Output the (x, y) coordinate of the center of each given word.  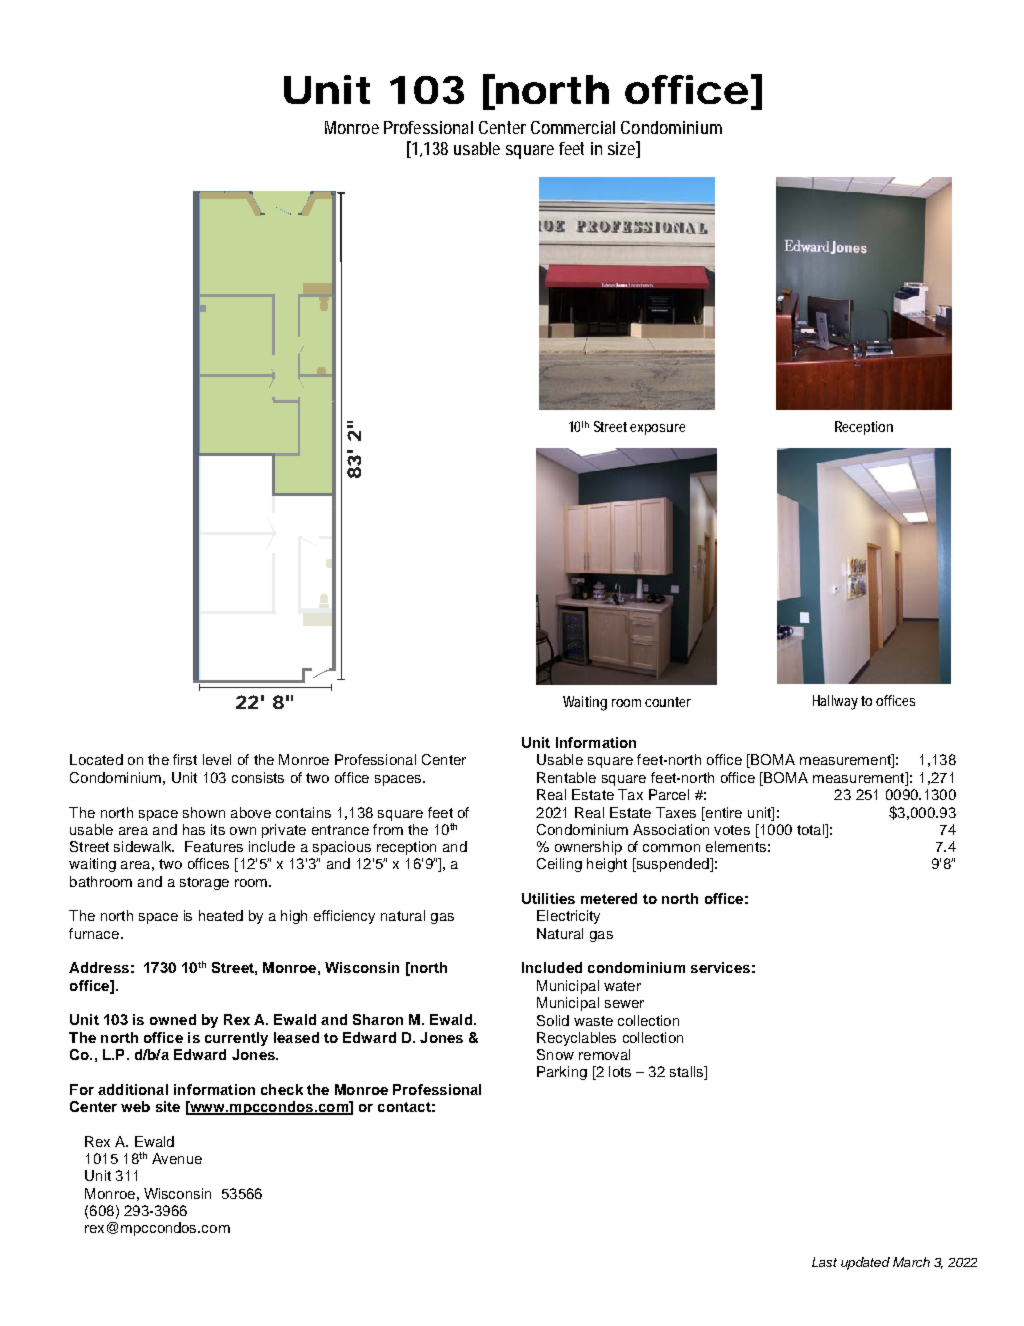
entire (722, 812)
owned (173, 1019)
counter (668, 702)
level (217, 759)
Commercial (573, 127)
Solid (553, 1020)
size (624, 149)
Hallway (835, 702)
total (811, 829)
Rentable (566, 777)
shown (204, 812)
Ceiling (559, 865)
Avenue (177, 1158)
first (185, 759)
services (720, 967)
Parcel (669, 794)
